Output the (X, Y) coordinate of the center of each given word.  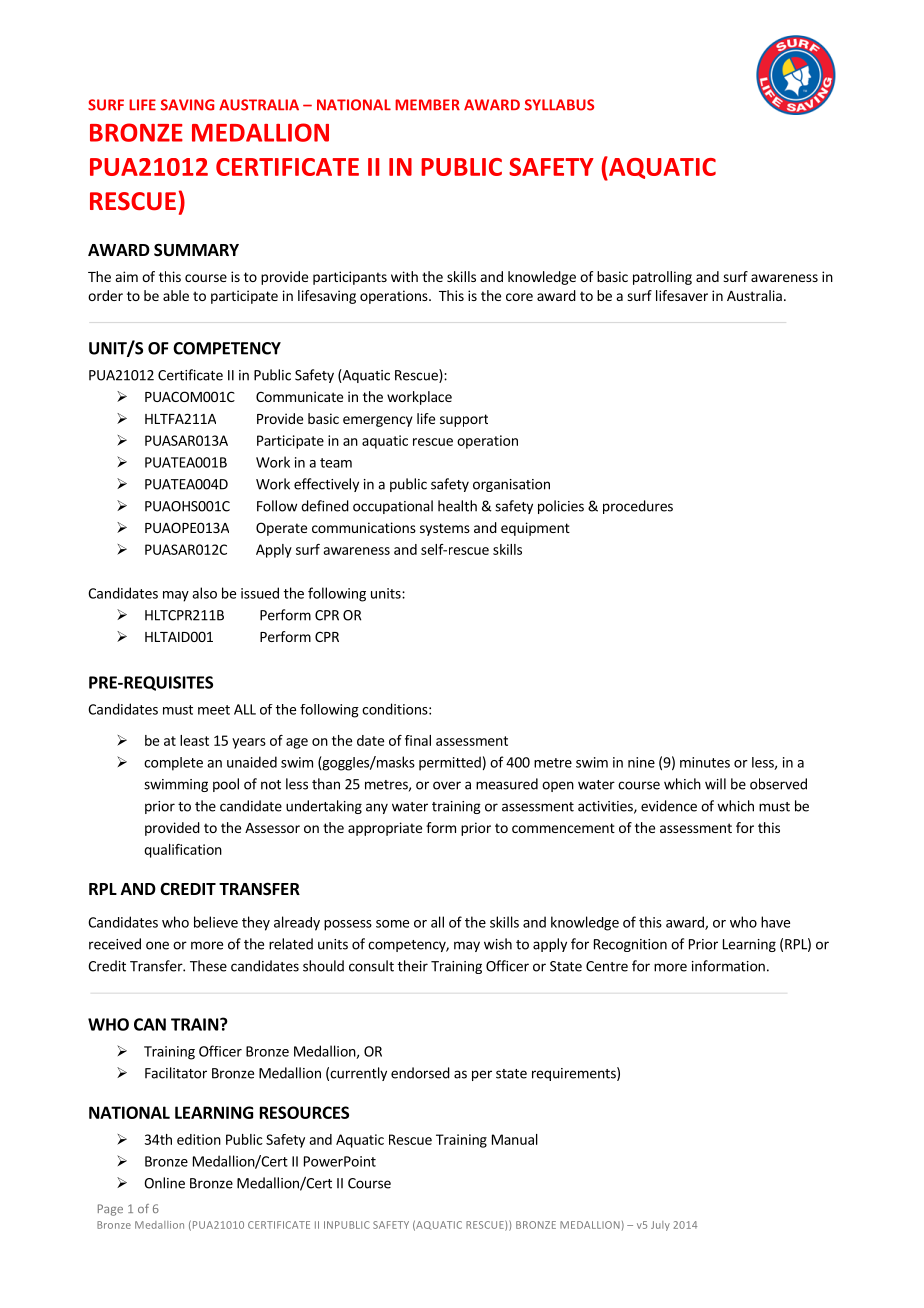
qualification (183, 851)
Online (164, 1183)
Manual (515, 1139)
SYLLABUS (559, 105)
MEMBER (427, 105)
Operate (281, 529)
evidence (669, 806)
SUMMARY (196, 250)
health (457, 506)
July (660, 1226)
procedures (638, 507)
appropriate (385, 829)
